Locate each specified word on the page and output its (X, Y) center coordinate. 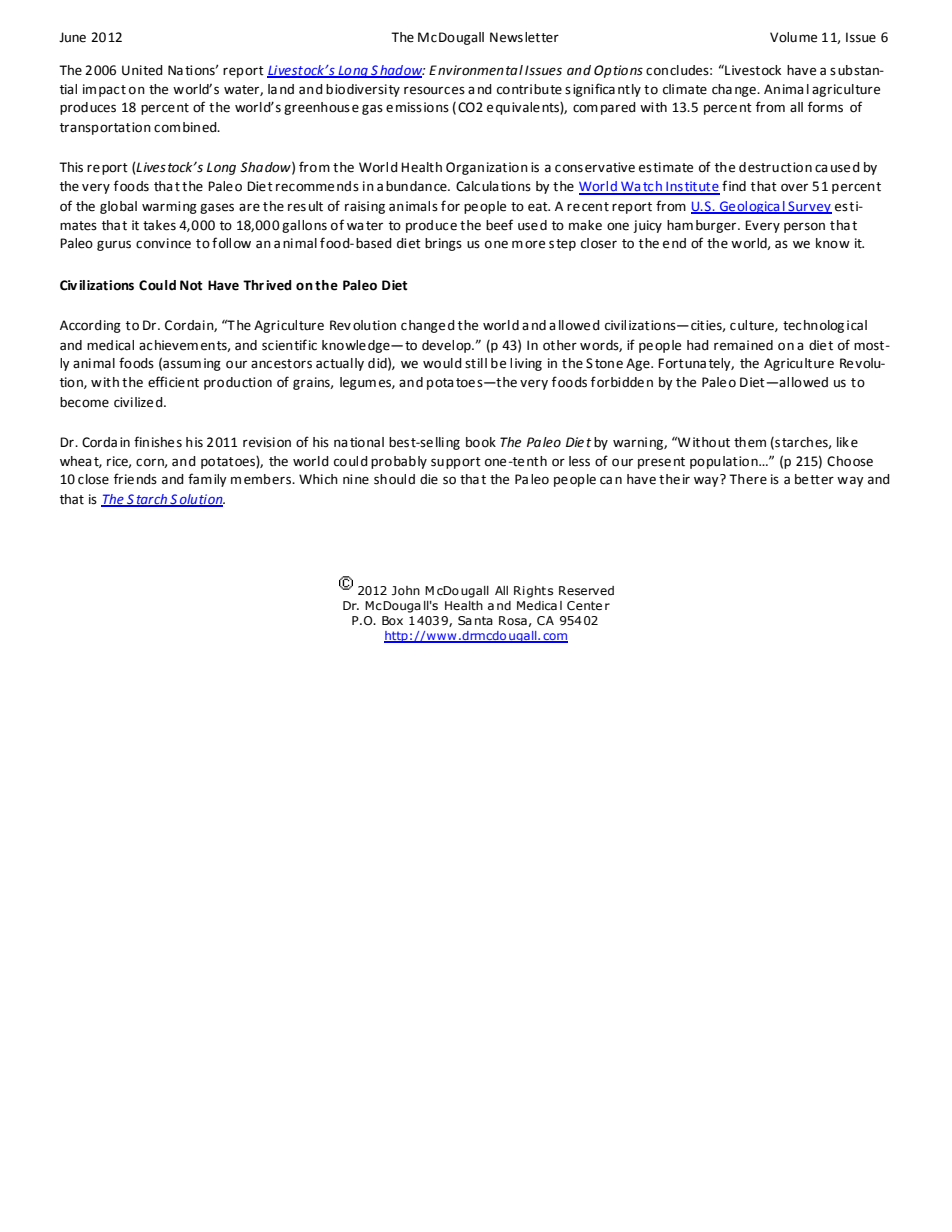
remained (743, 345)
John (406, 590)
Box (392, 620)
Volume (793, 37)
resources (434, 90)
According (90, 326)
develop (447, 346)
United (142, 70)
